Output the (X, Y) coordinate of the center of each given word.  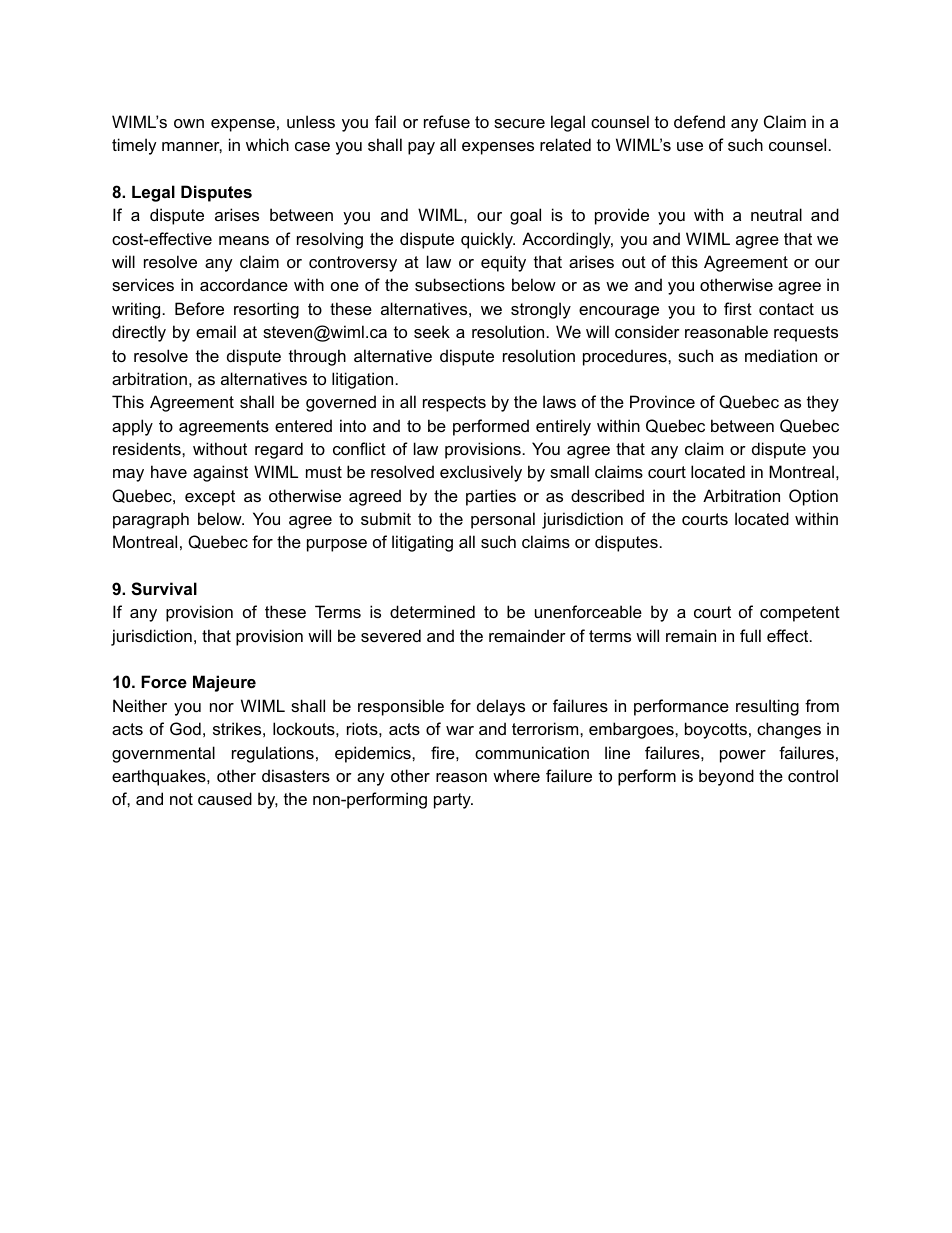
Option (813, 497)
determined (432, 611)
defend (699, 121)
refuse (447, 121)
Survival (164, 589)
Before (199, 308)
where (516, 775)
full (750, 635)
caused (225, 798)
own (189, 123)
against (220, 473)
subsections (460, 284)
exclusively (481, 473)
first (738, 308)
